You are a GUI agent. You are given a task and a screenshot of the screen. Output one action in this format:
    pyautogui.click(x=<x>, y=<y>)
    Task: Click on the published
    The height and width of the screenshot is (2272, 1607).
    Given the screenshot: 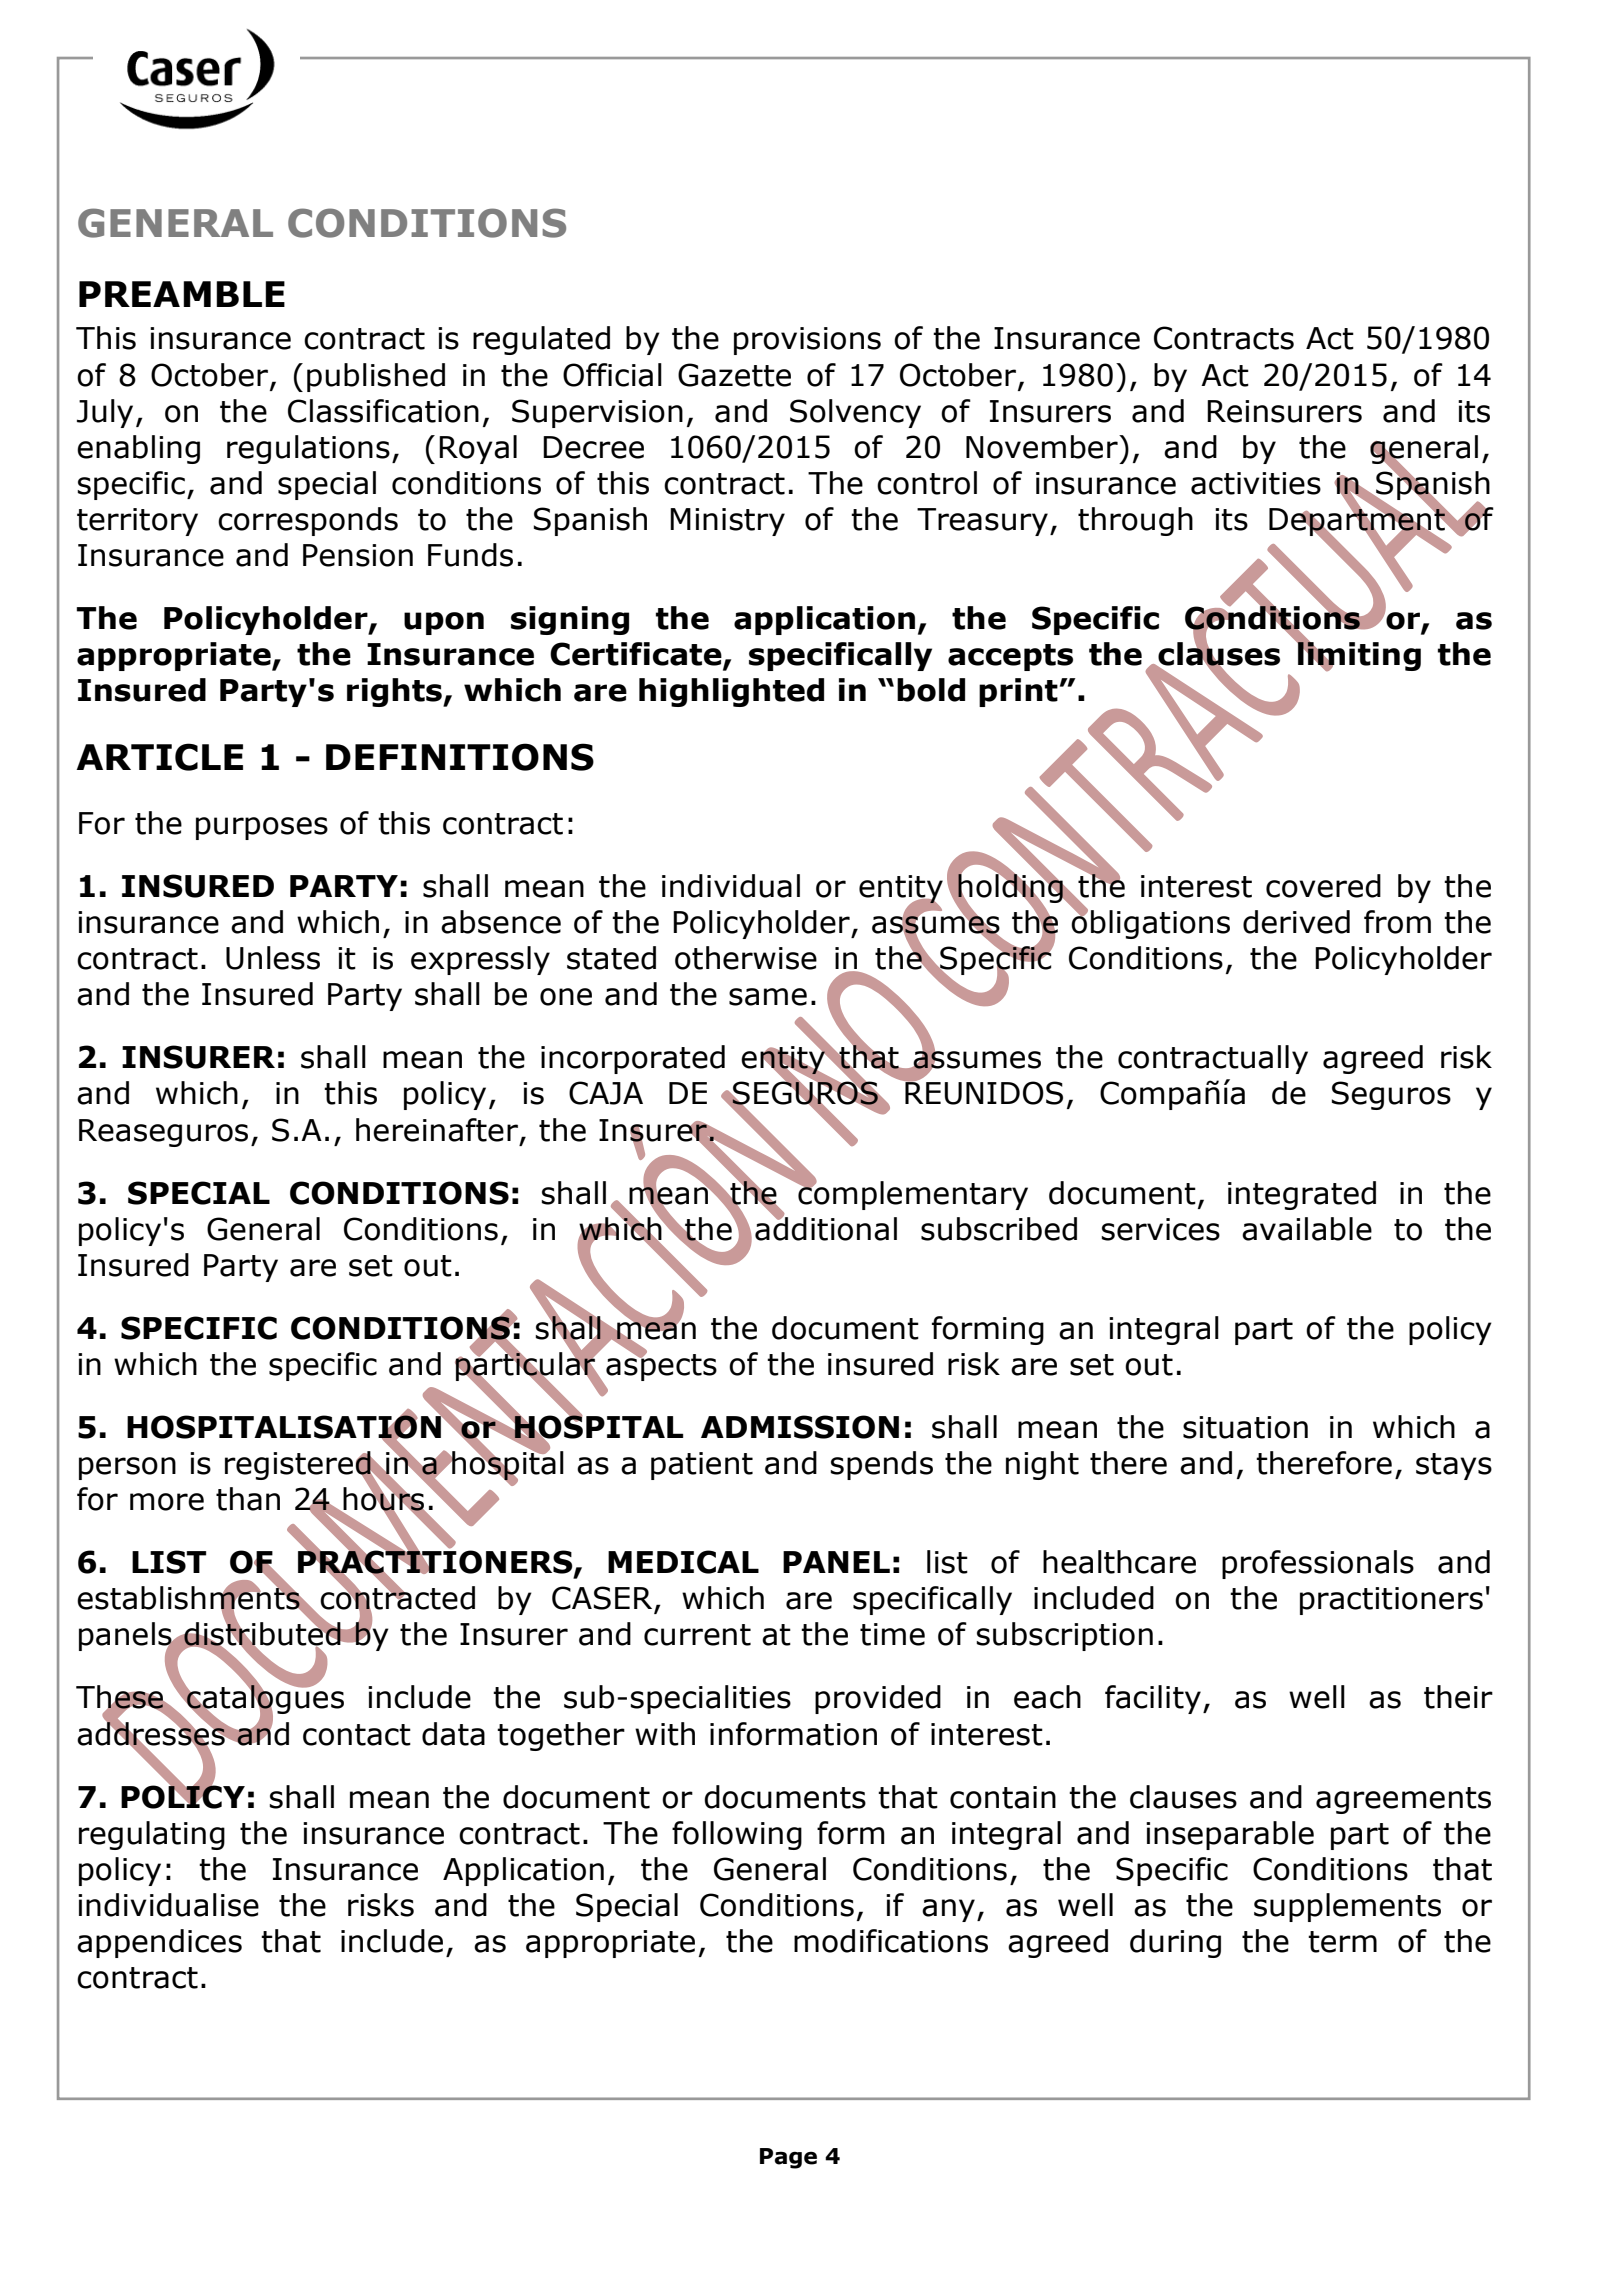 What is the action you would take?
    pyautogui.click(x=376, y=377)
